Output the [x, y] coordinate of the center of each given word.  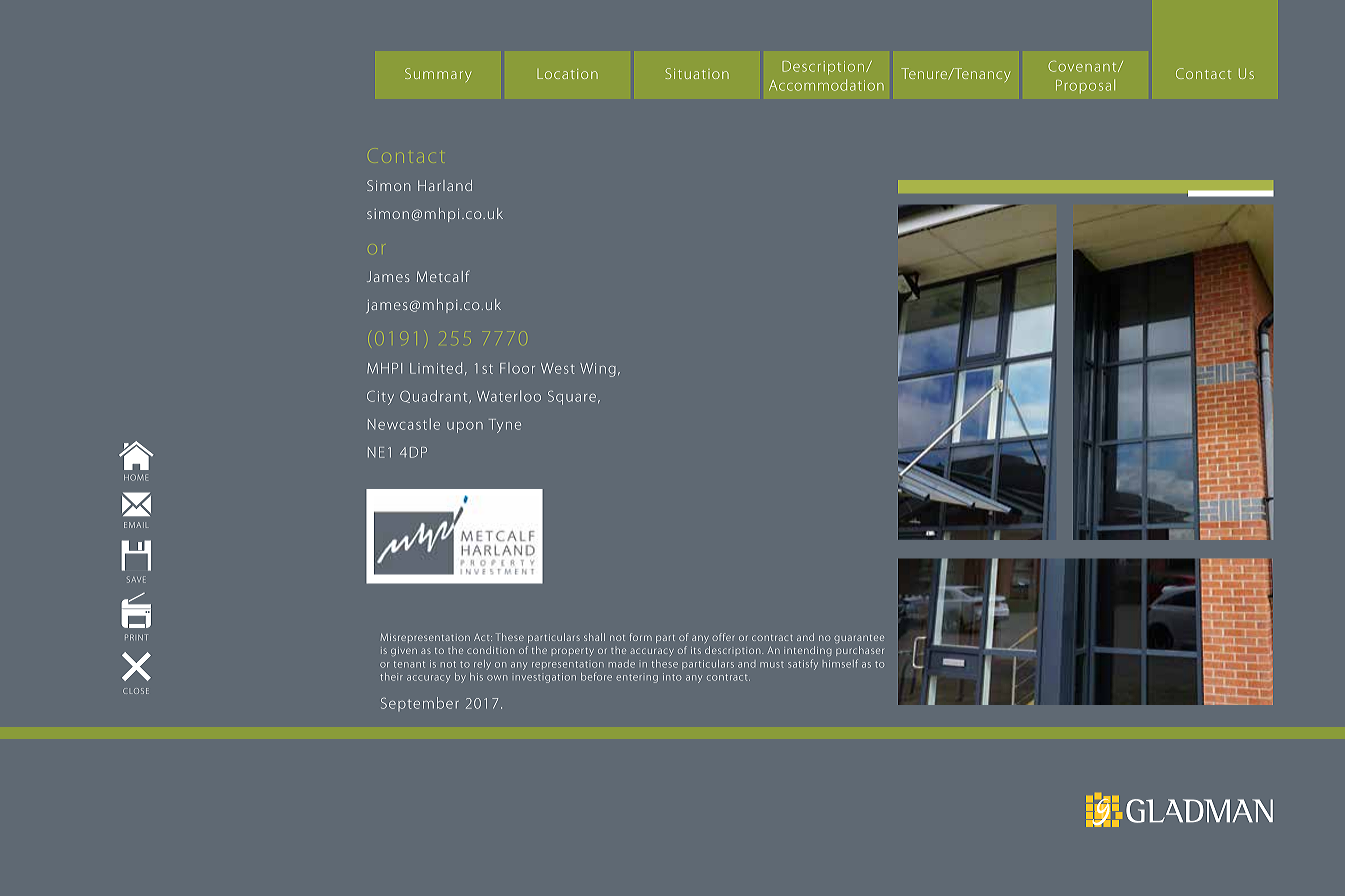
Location [567, 74]
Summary [438, 75]
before [596, 676]
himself [840, 663]
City [380, 398]
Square [572, 398]
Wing [598, 370]
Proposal [1085, 86]
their [391, 677]
